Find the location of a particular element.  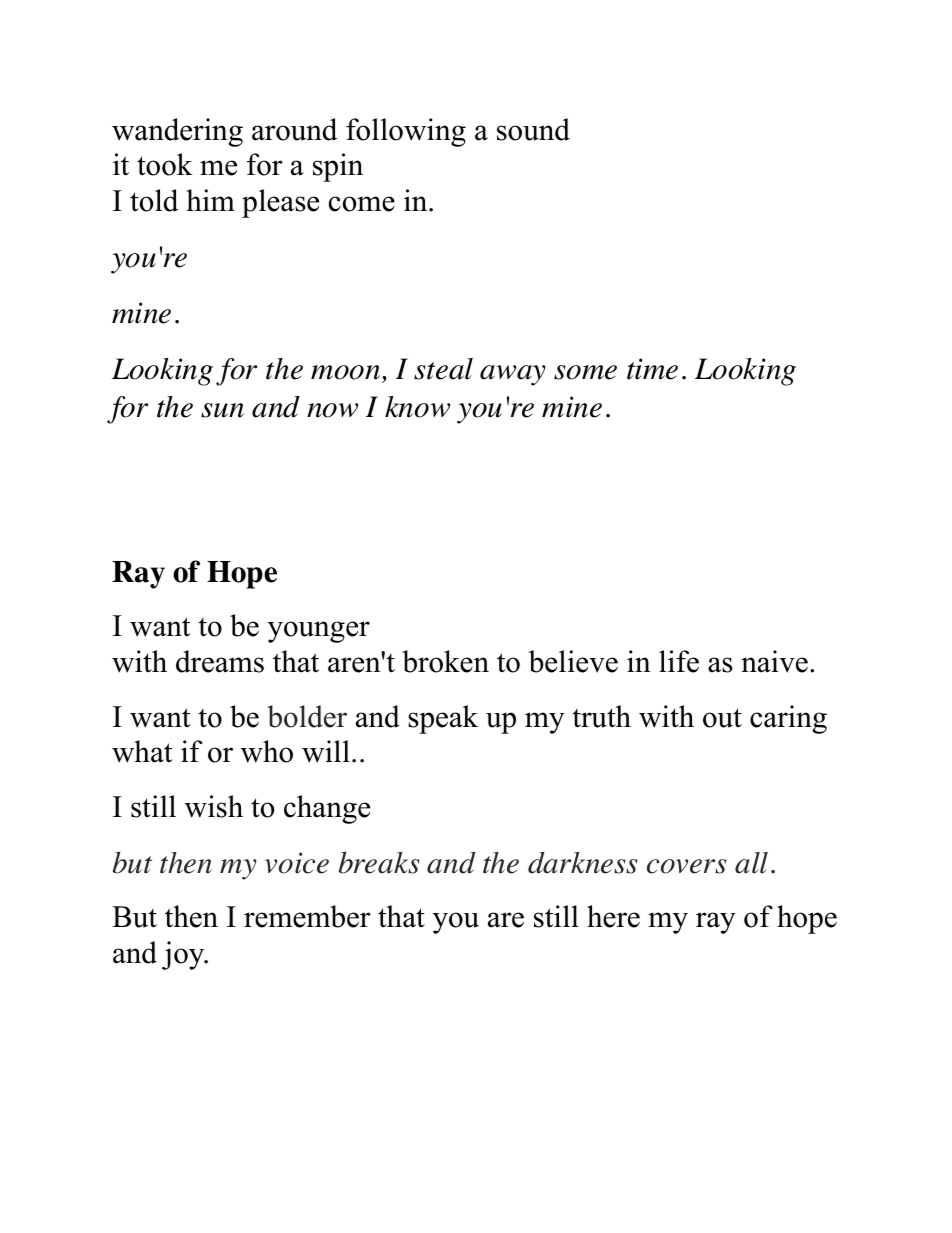

joy is located at coordinates (184, 955).
